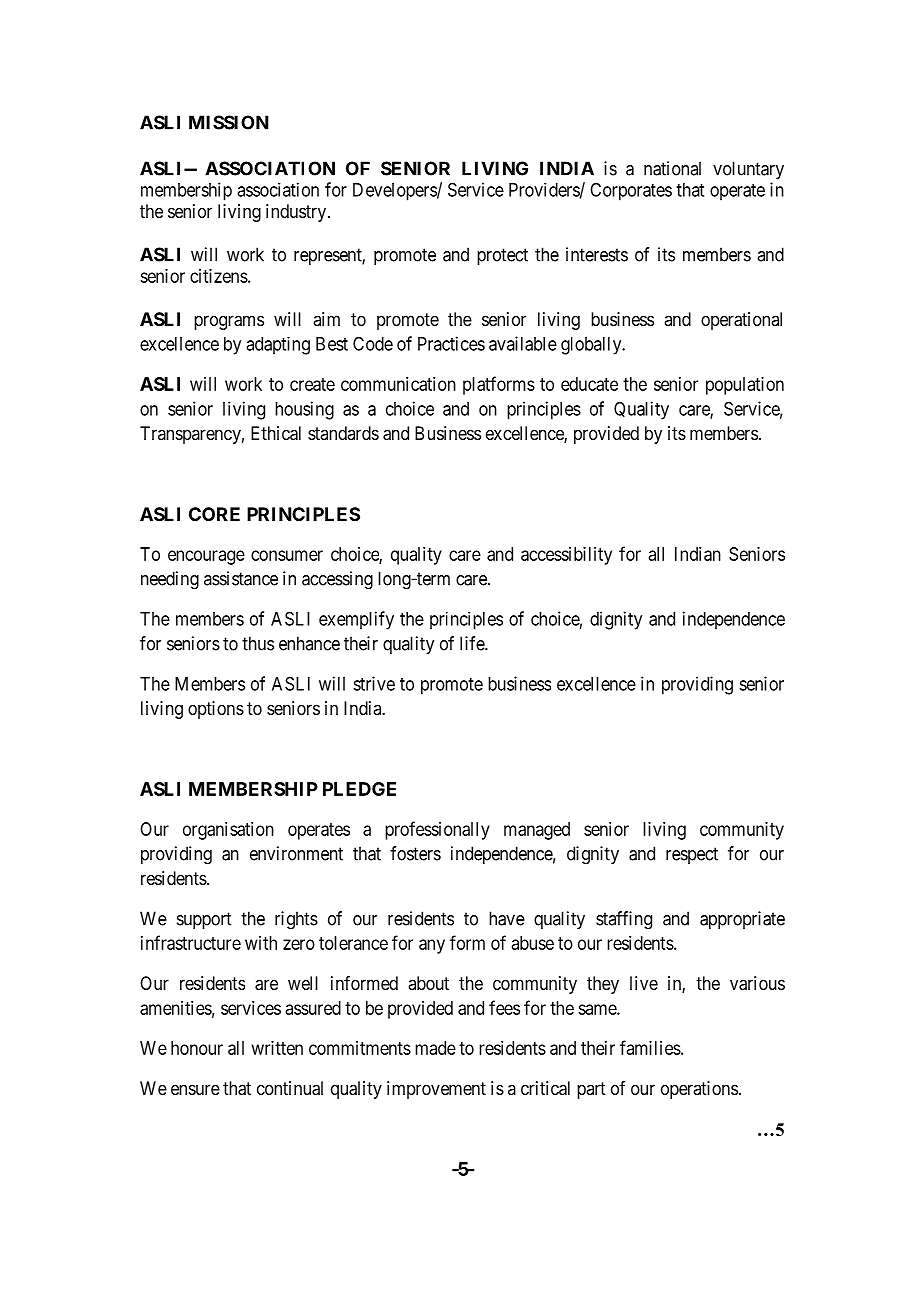 This page has width=924, height=1308. Describe the element at coordinates (278, 346) in the page. I see `adapting` at that location.
